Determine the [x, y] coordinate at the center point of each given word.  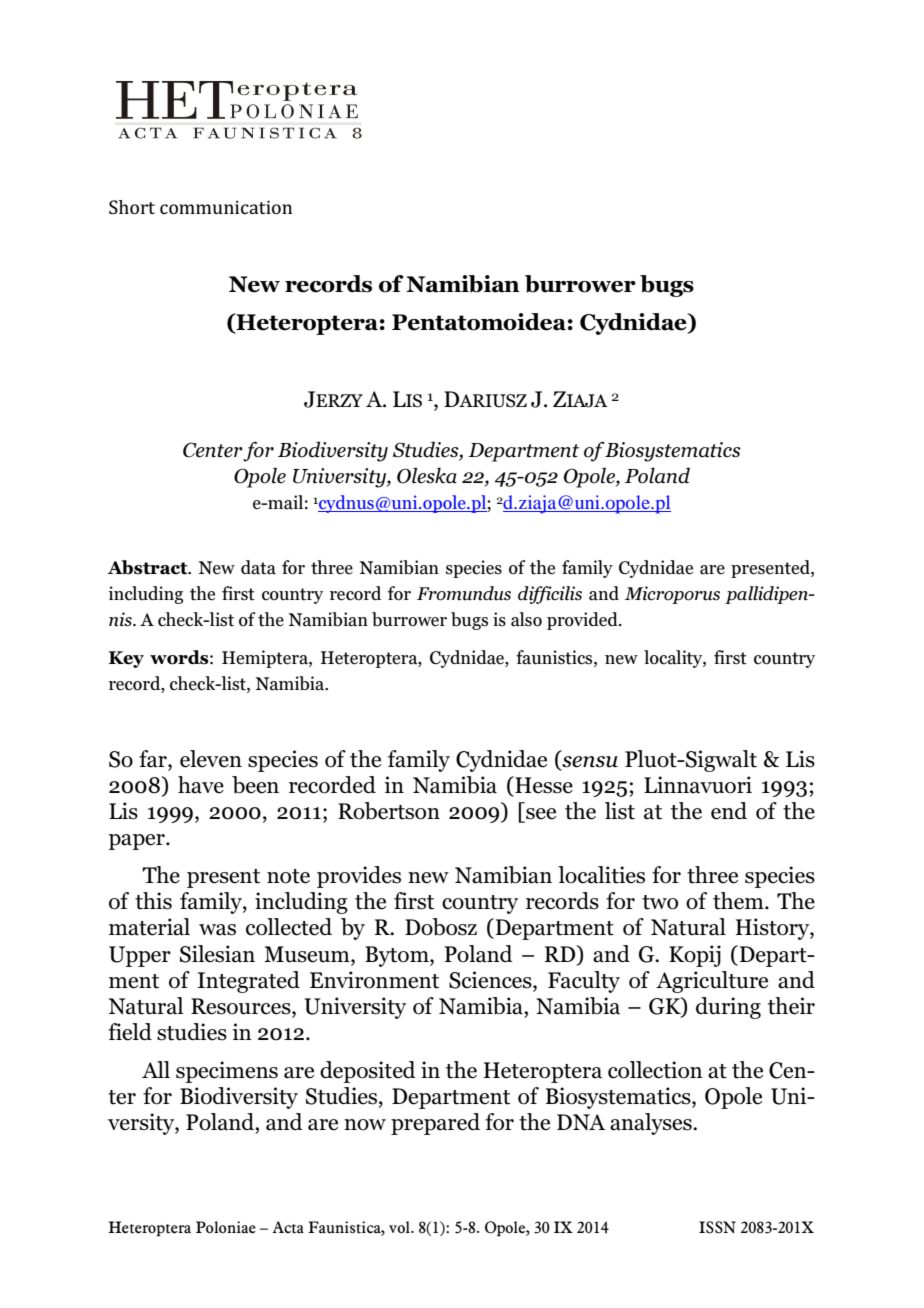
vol [400, 1227]
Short [132, 207]
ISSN [717, 1227]
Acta [288, 1227]
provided [583, 621]
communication [226, 207]
